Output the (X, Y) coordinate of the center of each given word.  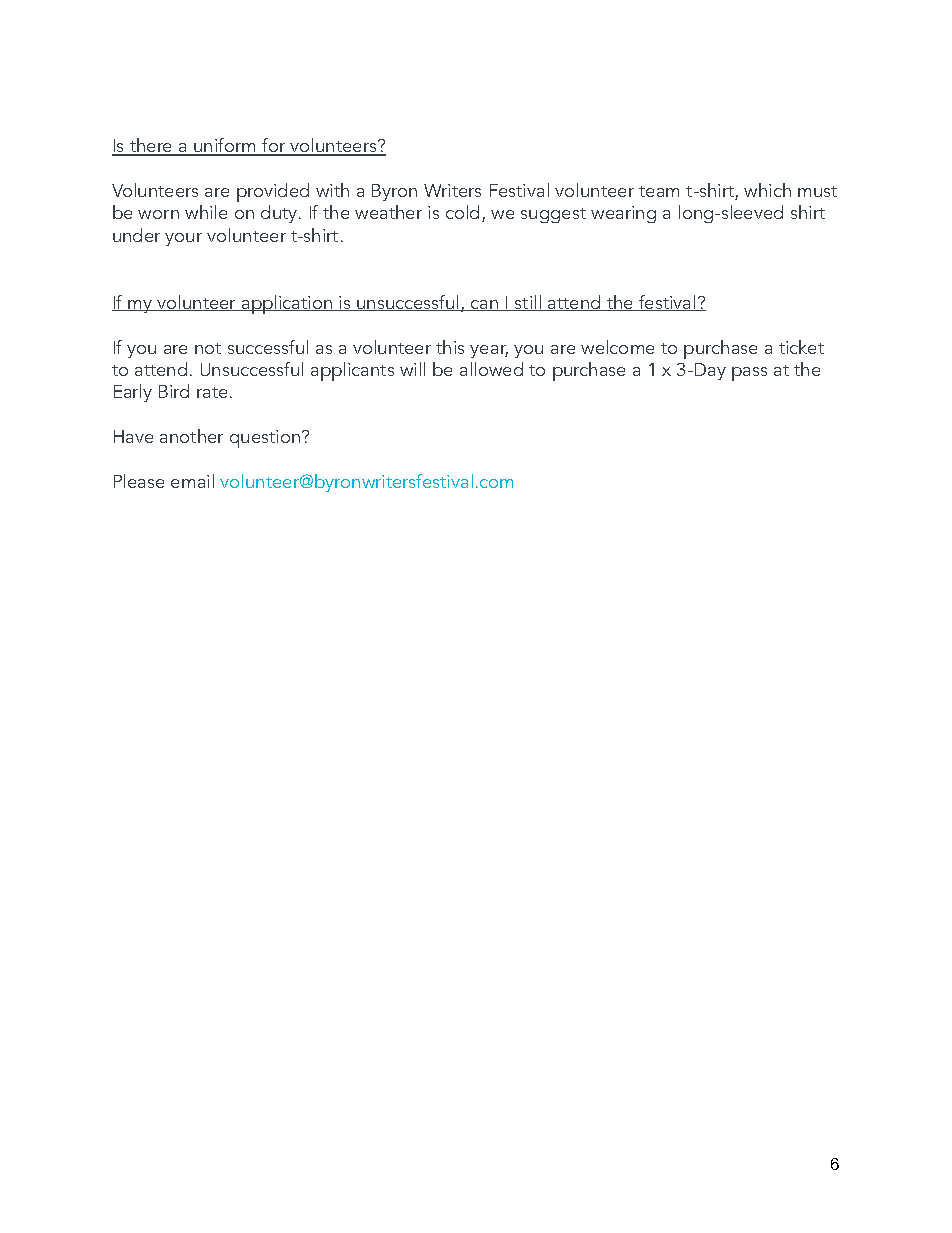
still (528, 303)
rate (212, 392)
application (287, 304)
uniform (225, 146)
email (192, 481)
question (265, 439)
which (767, 190)
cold (462, 212)
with (332, 190)
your (183, 239)
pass (749, 374)
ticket (801, 347)
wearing (623, 214)
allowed (491, 369)
